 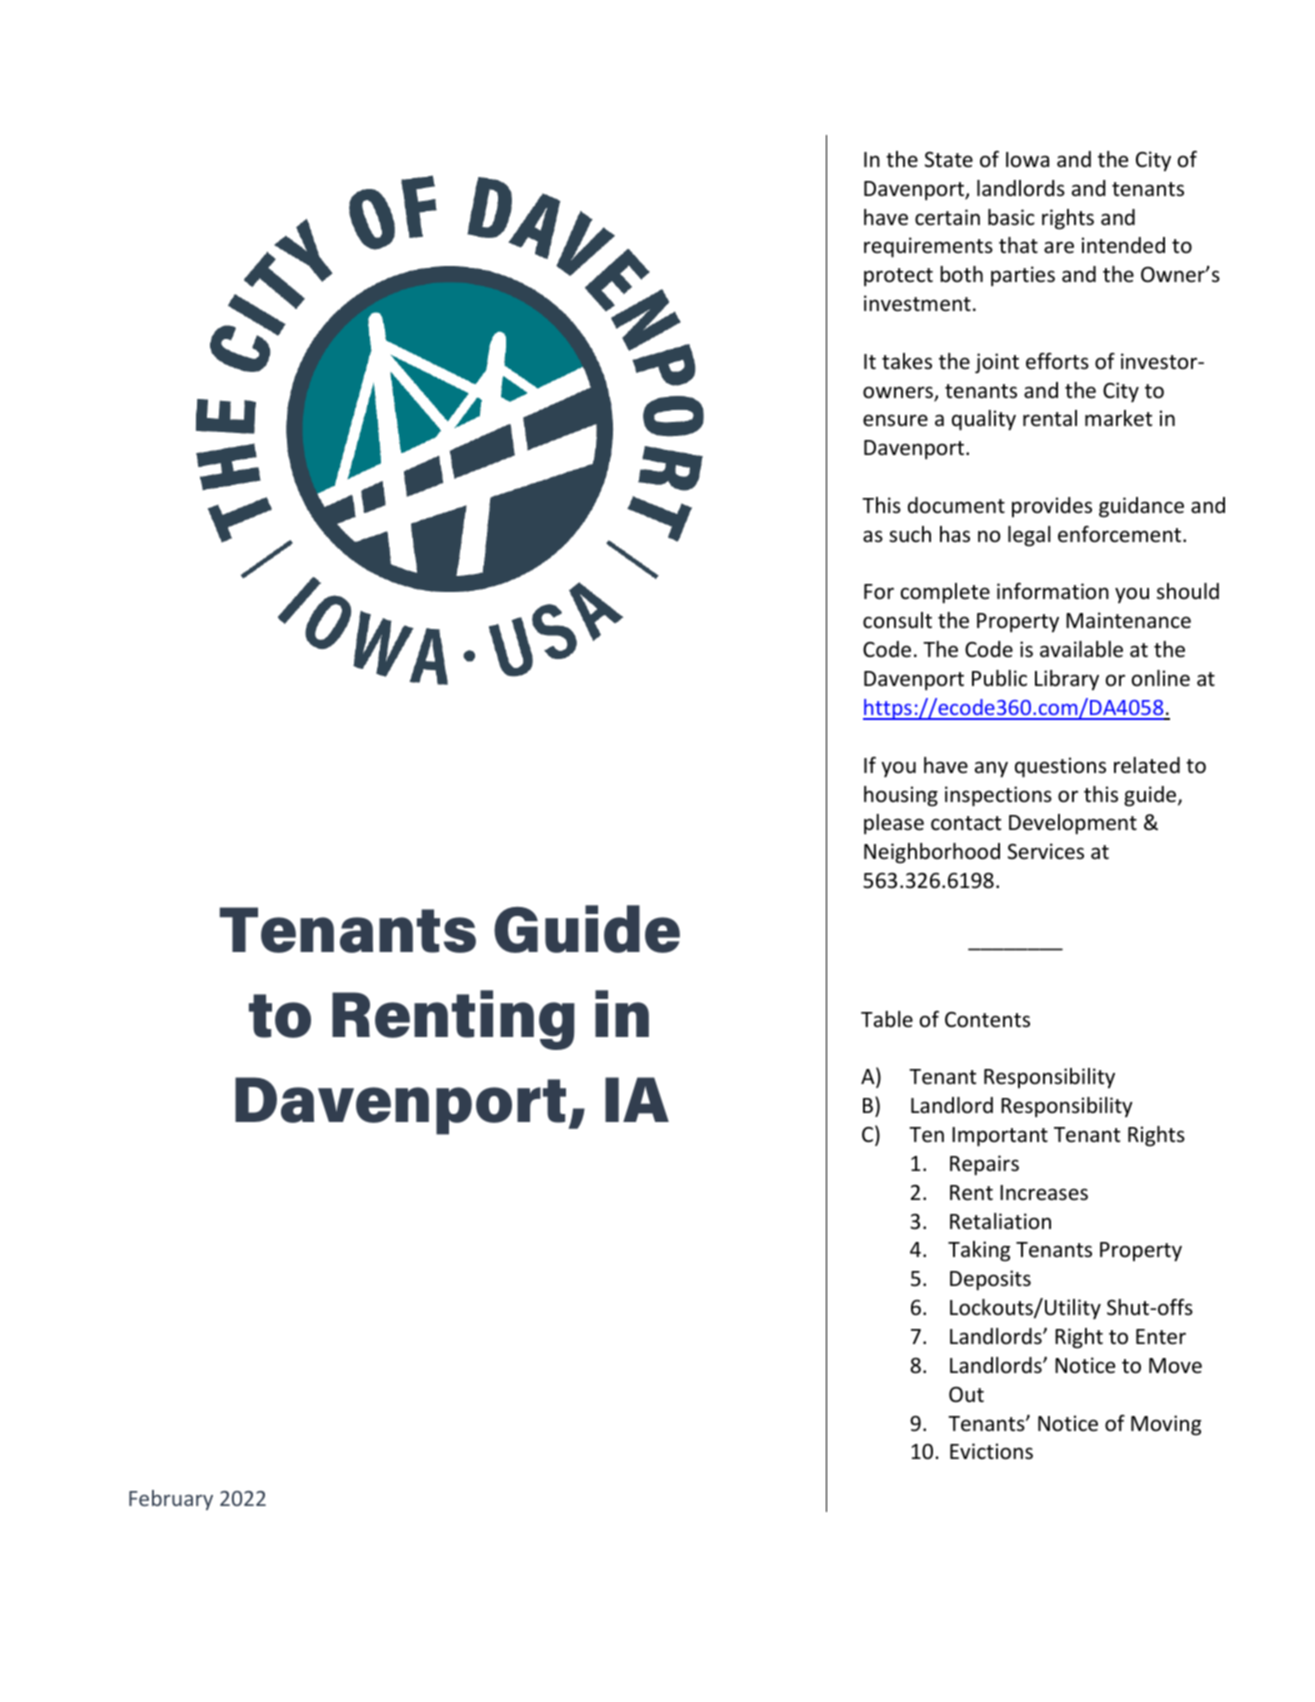 I want to click on February, so click(x=171, y=1500).
